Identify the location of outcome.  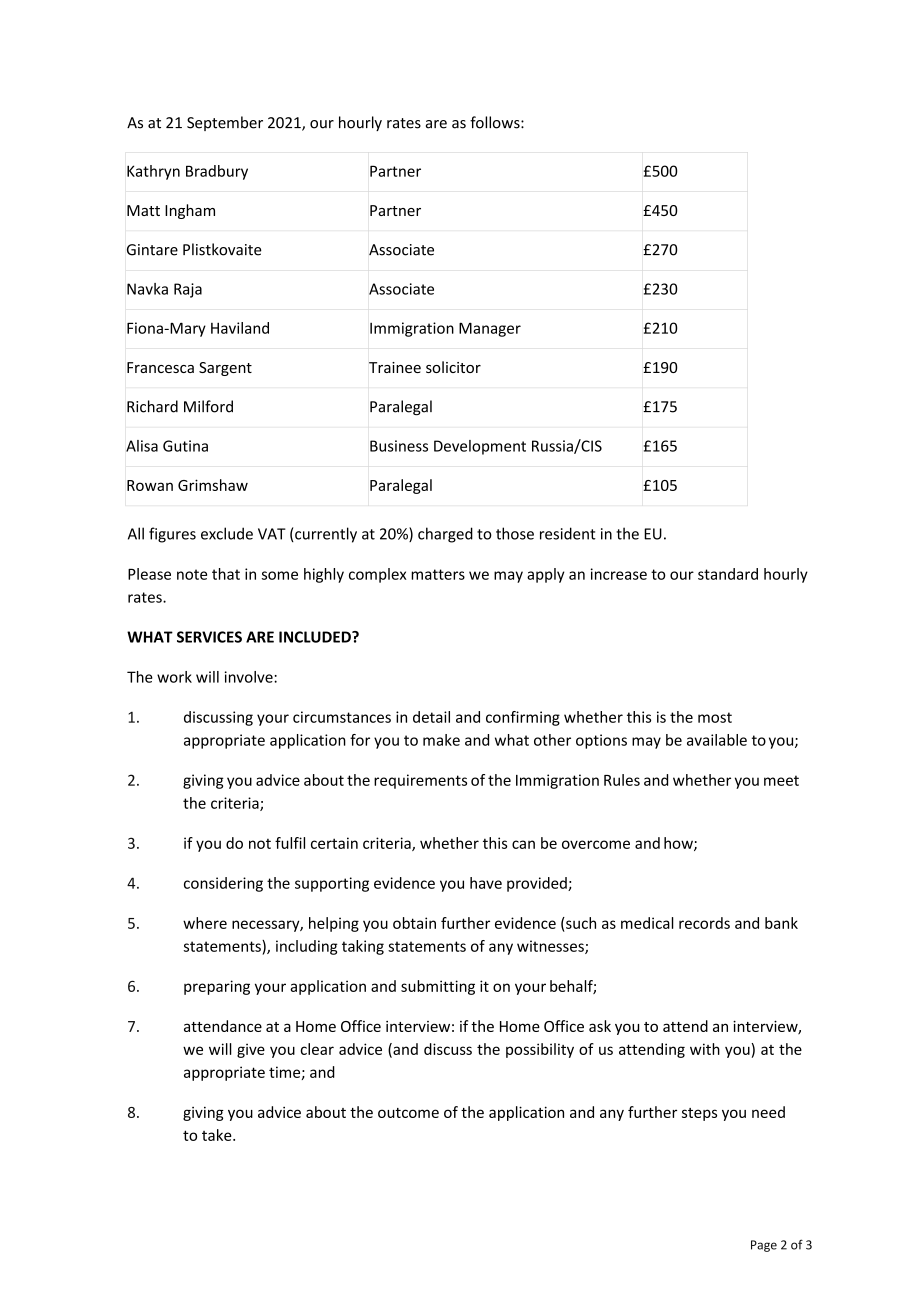
(408, 1113).
